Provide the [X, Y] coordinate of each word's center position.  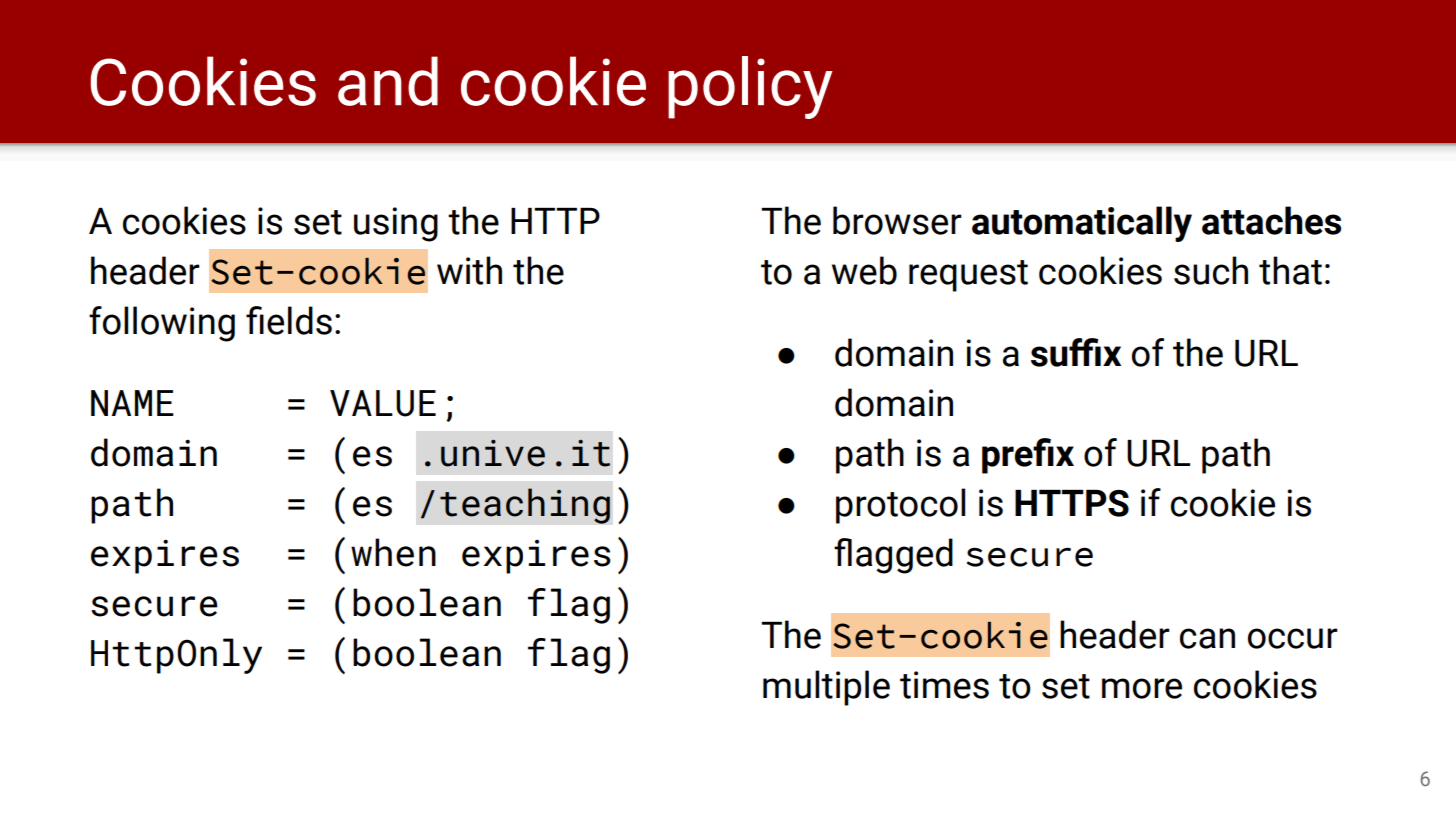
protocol [900, 506]
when [393, 552]
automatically [1082, 224]
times [944, 685]
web [864, 270]
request [968, 276]
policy [750, 87]
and [388, 81]
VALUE [383, 403]
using [396, 224]
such [1211, 270]
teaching [525, 506]
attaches [1271, 220]
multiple [826, 688]
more [1142, 688]
